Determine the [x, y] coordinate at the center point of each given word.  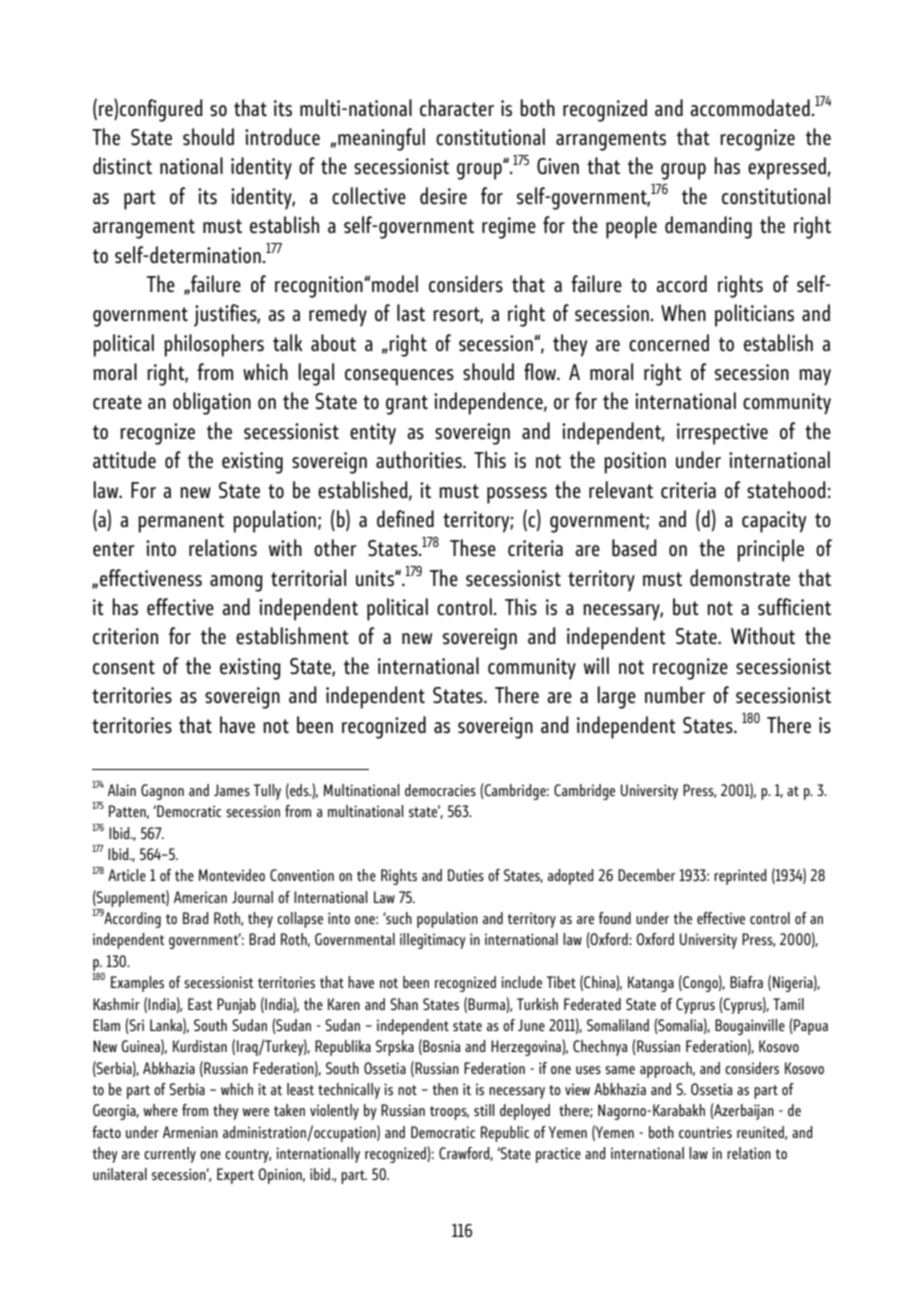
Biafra [746, 982]
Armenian [190, 1132]
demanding [708, 227]
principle [770, 550]
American [200, 897]
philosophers [214, 345]
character [457, 108]
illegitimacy [433, 941]
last [411, 313]
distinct [122, 166]
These [473, 548]
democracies [440, 790]
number [675, 695]
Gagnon [162, 792]
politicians [754, 315]
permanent [181, 523]
